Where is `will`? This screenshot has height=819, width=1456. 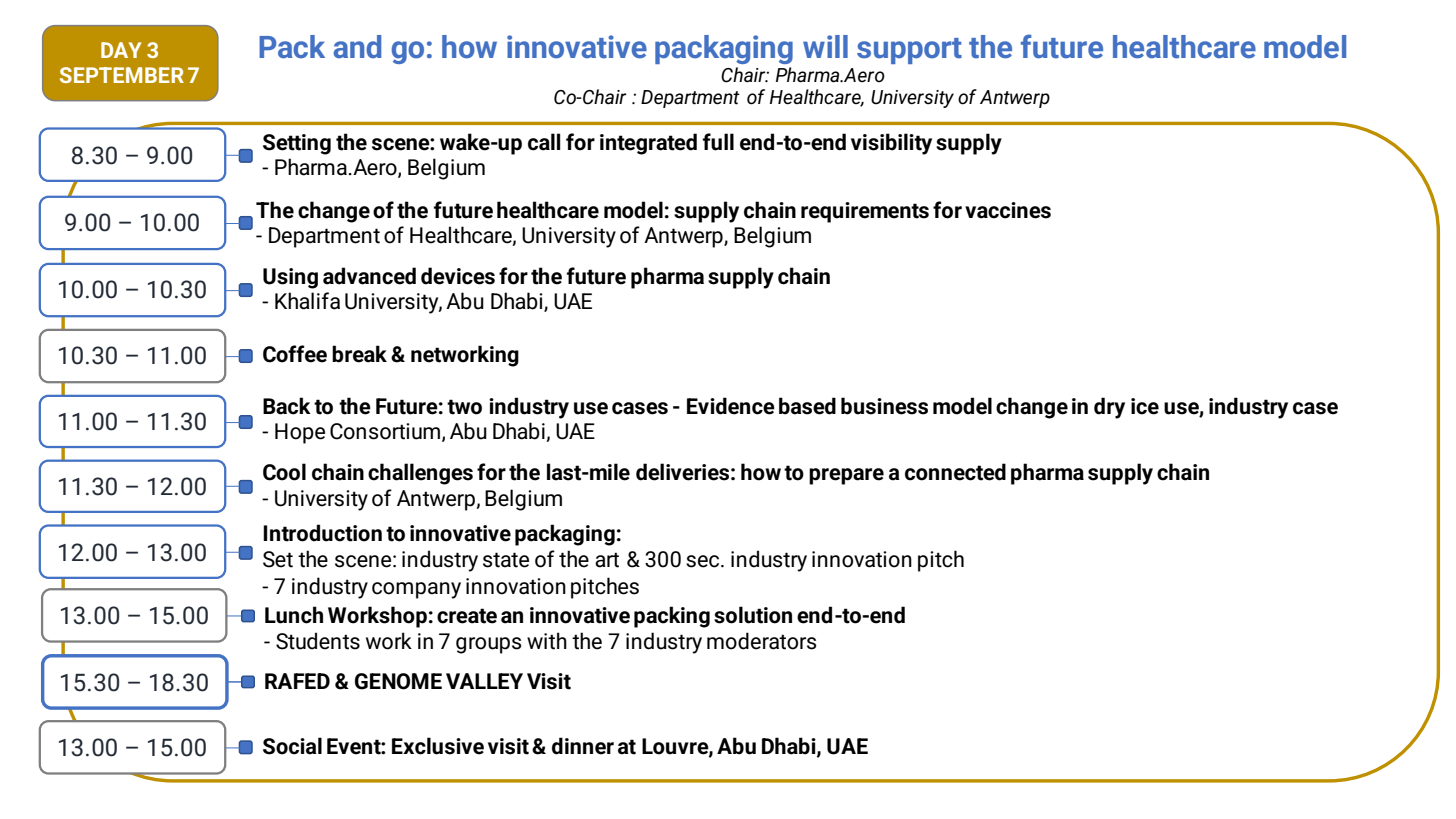 will is located at coordinates (825, 46).
